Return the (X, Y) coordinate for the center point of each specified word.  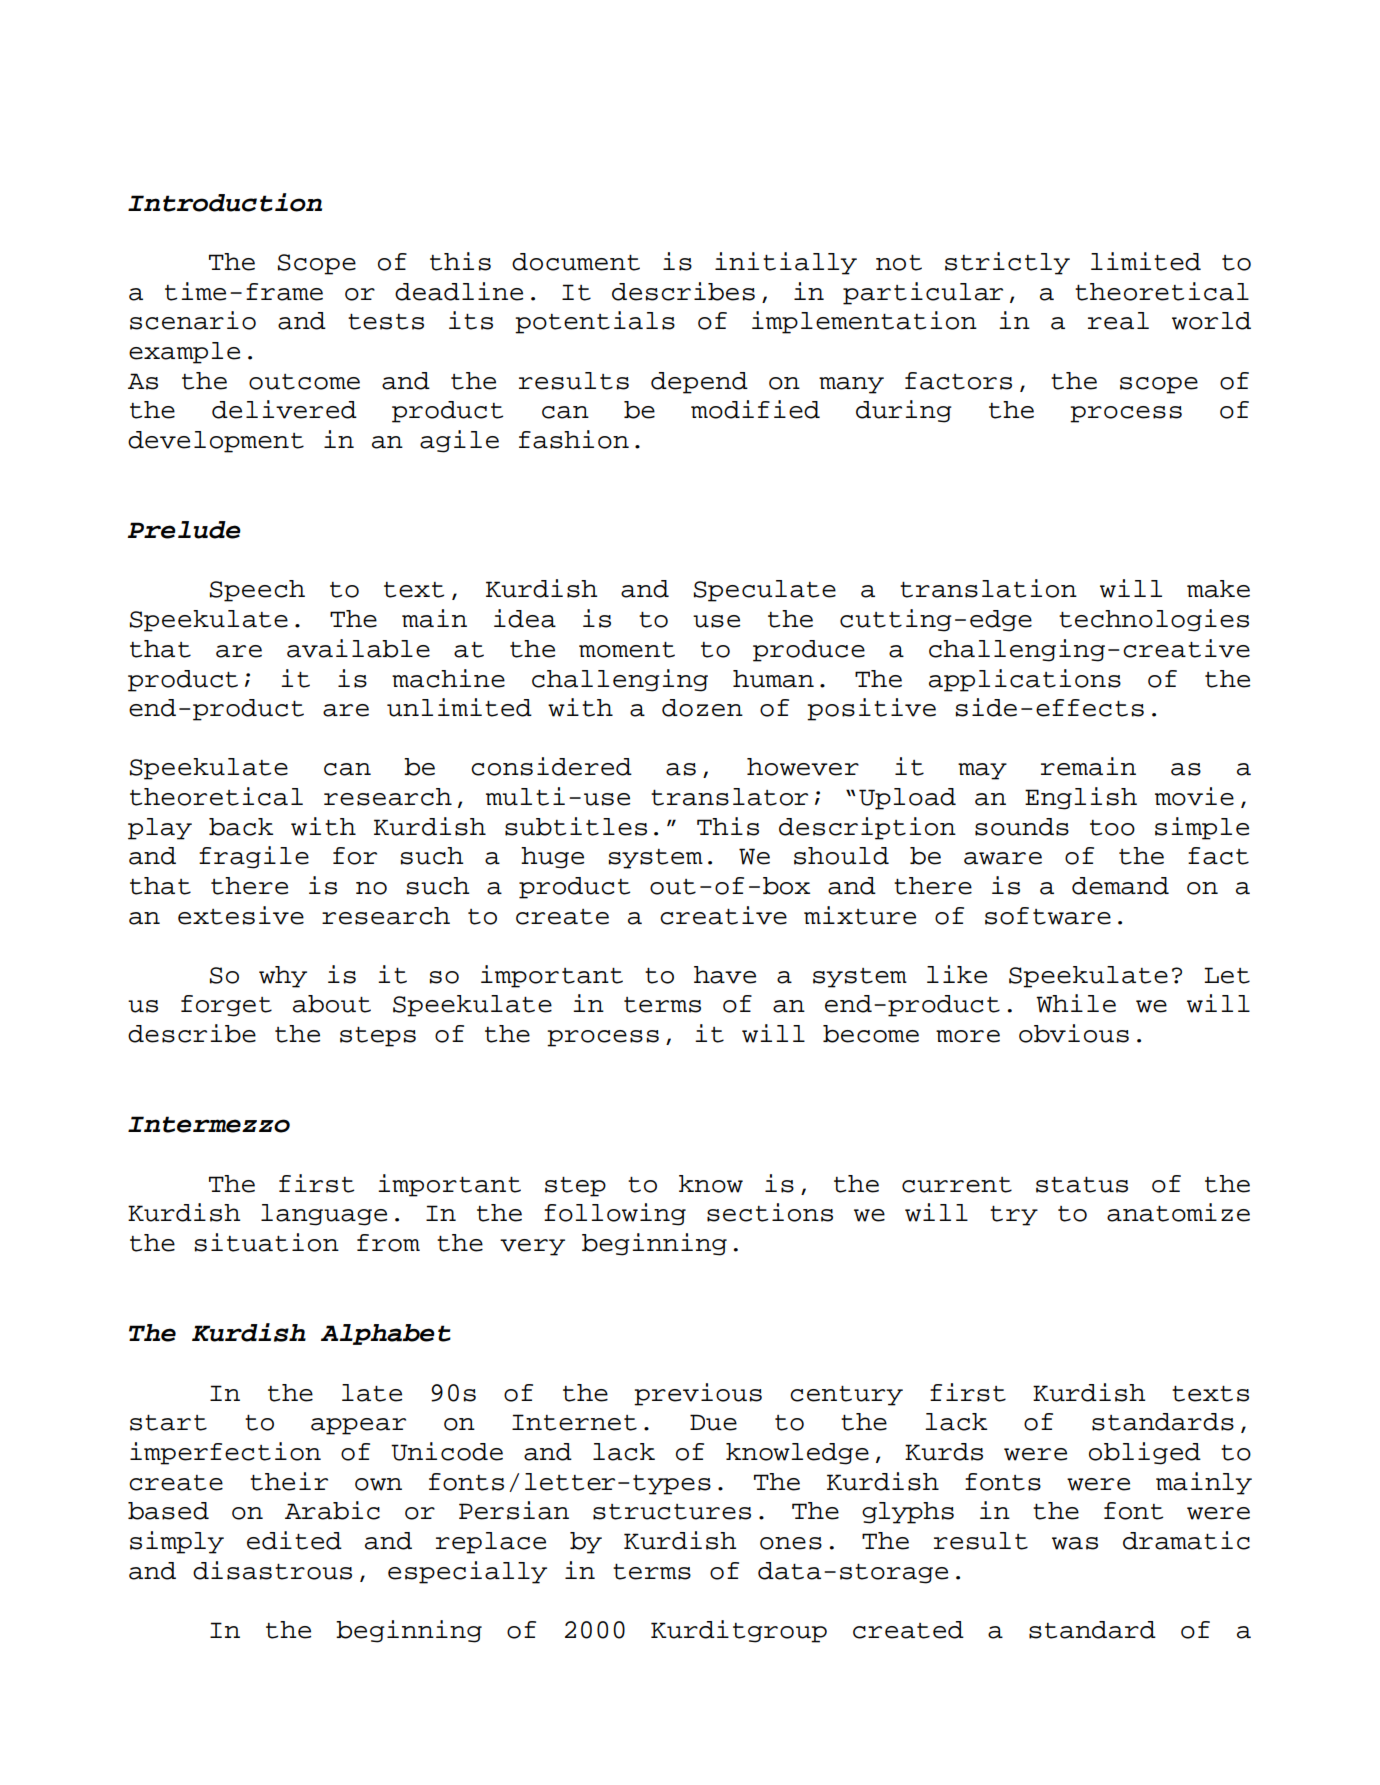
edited (294, 1540)
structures (672, 1512)
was (1075, 1543)
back (241, 827)
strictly (1007, 263)
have (725, 975)
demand (1120, 886)
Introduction (225, 202)
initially (786, 263)
